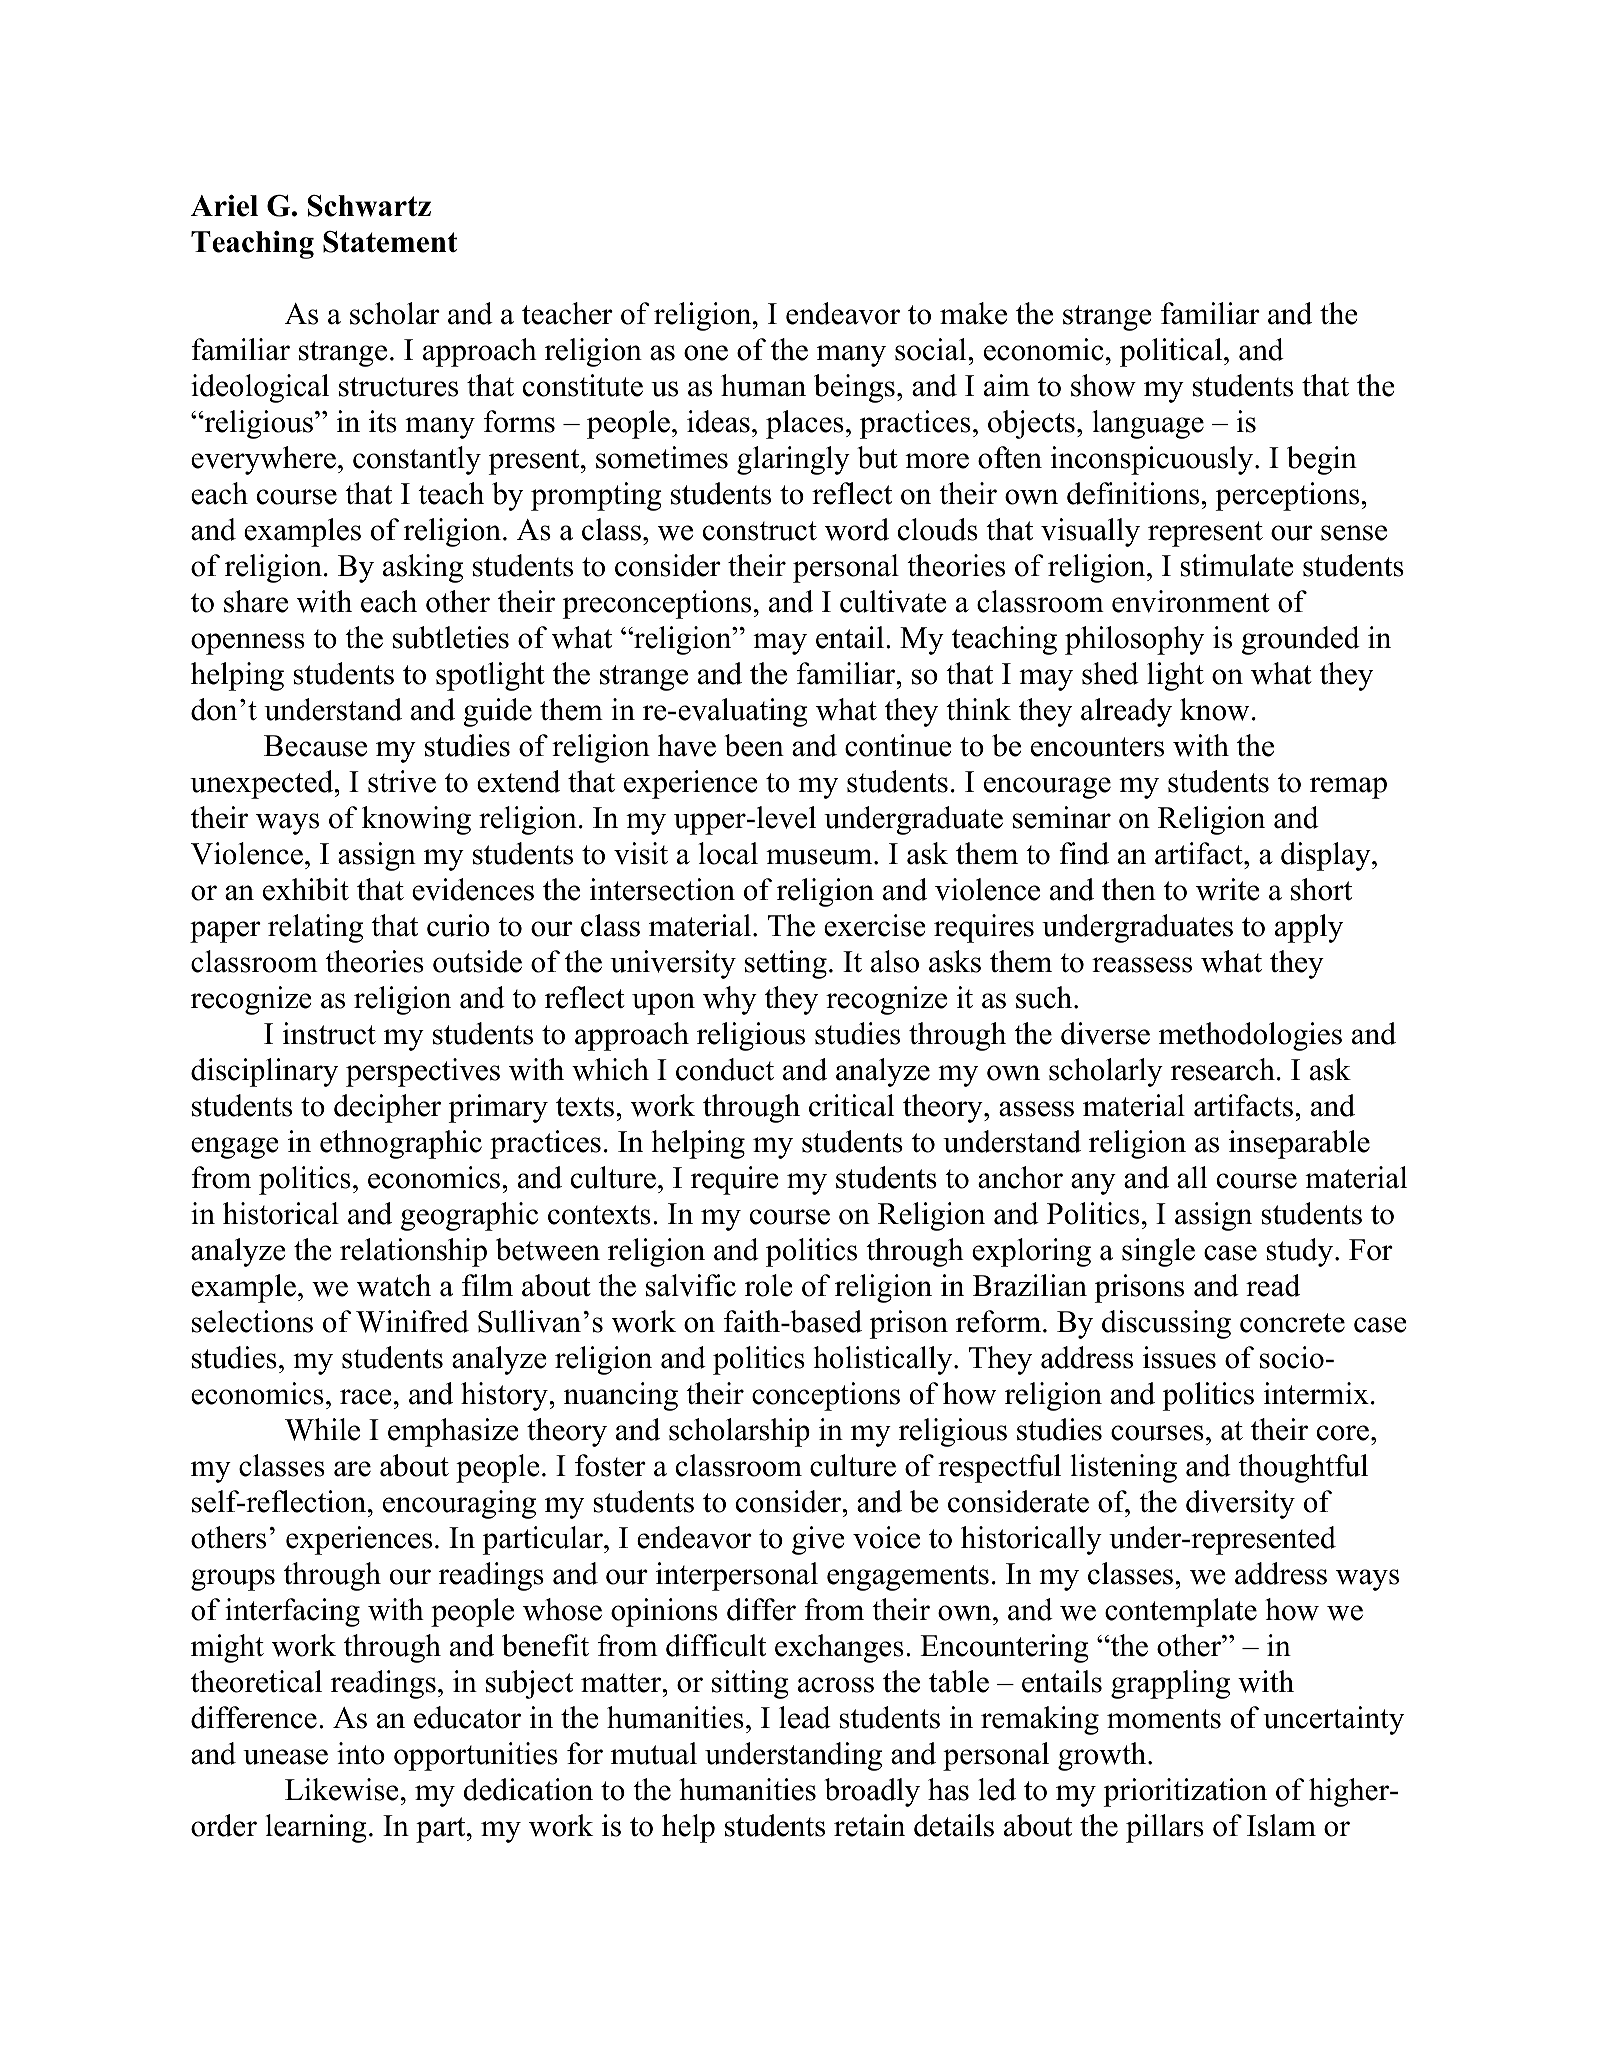  I want to click on Statement, so click(390, 242).
